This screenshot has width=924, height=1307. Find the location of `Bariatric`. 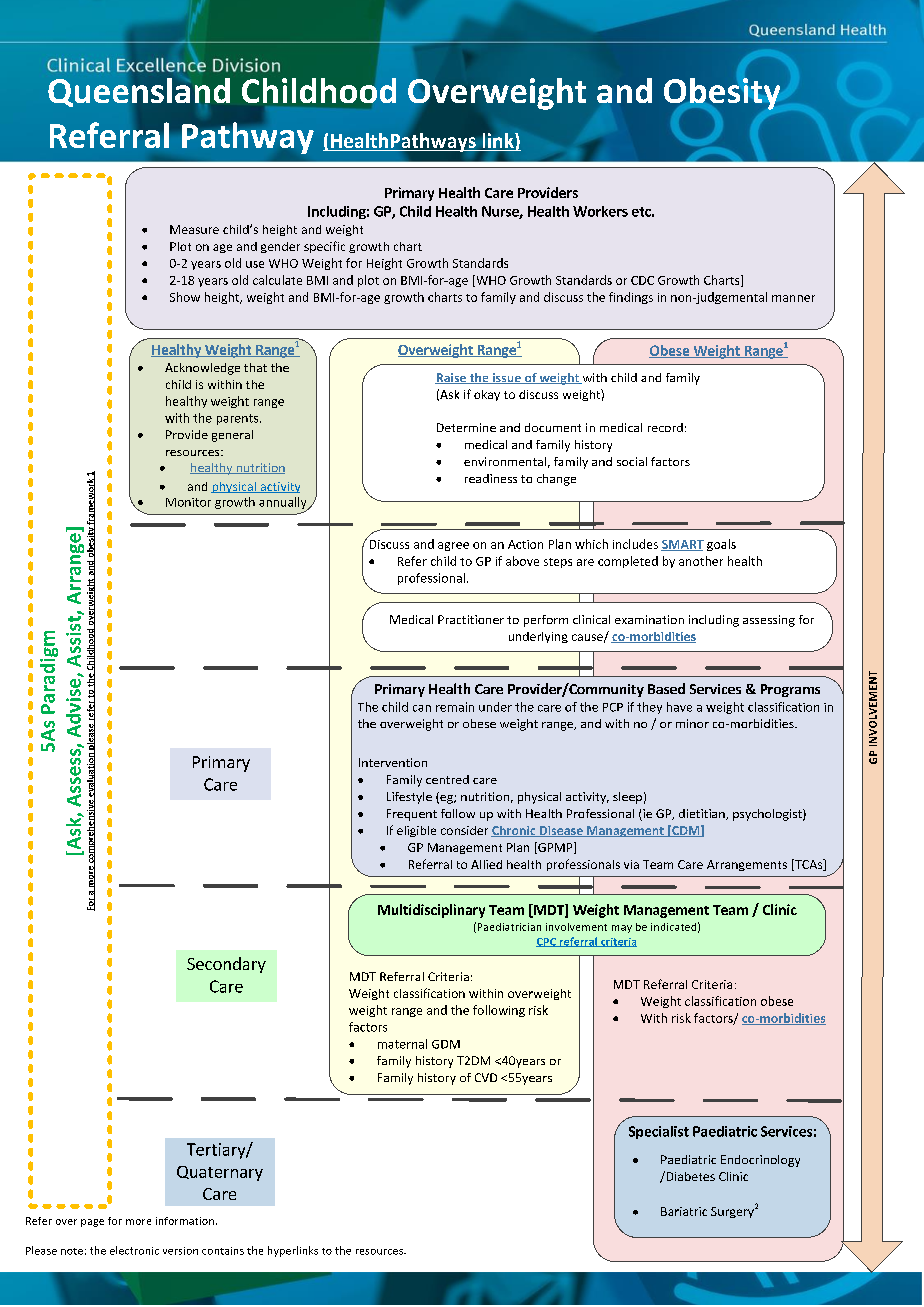

Bariatric is located at coordinates (684, 1211).
